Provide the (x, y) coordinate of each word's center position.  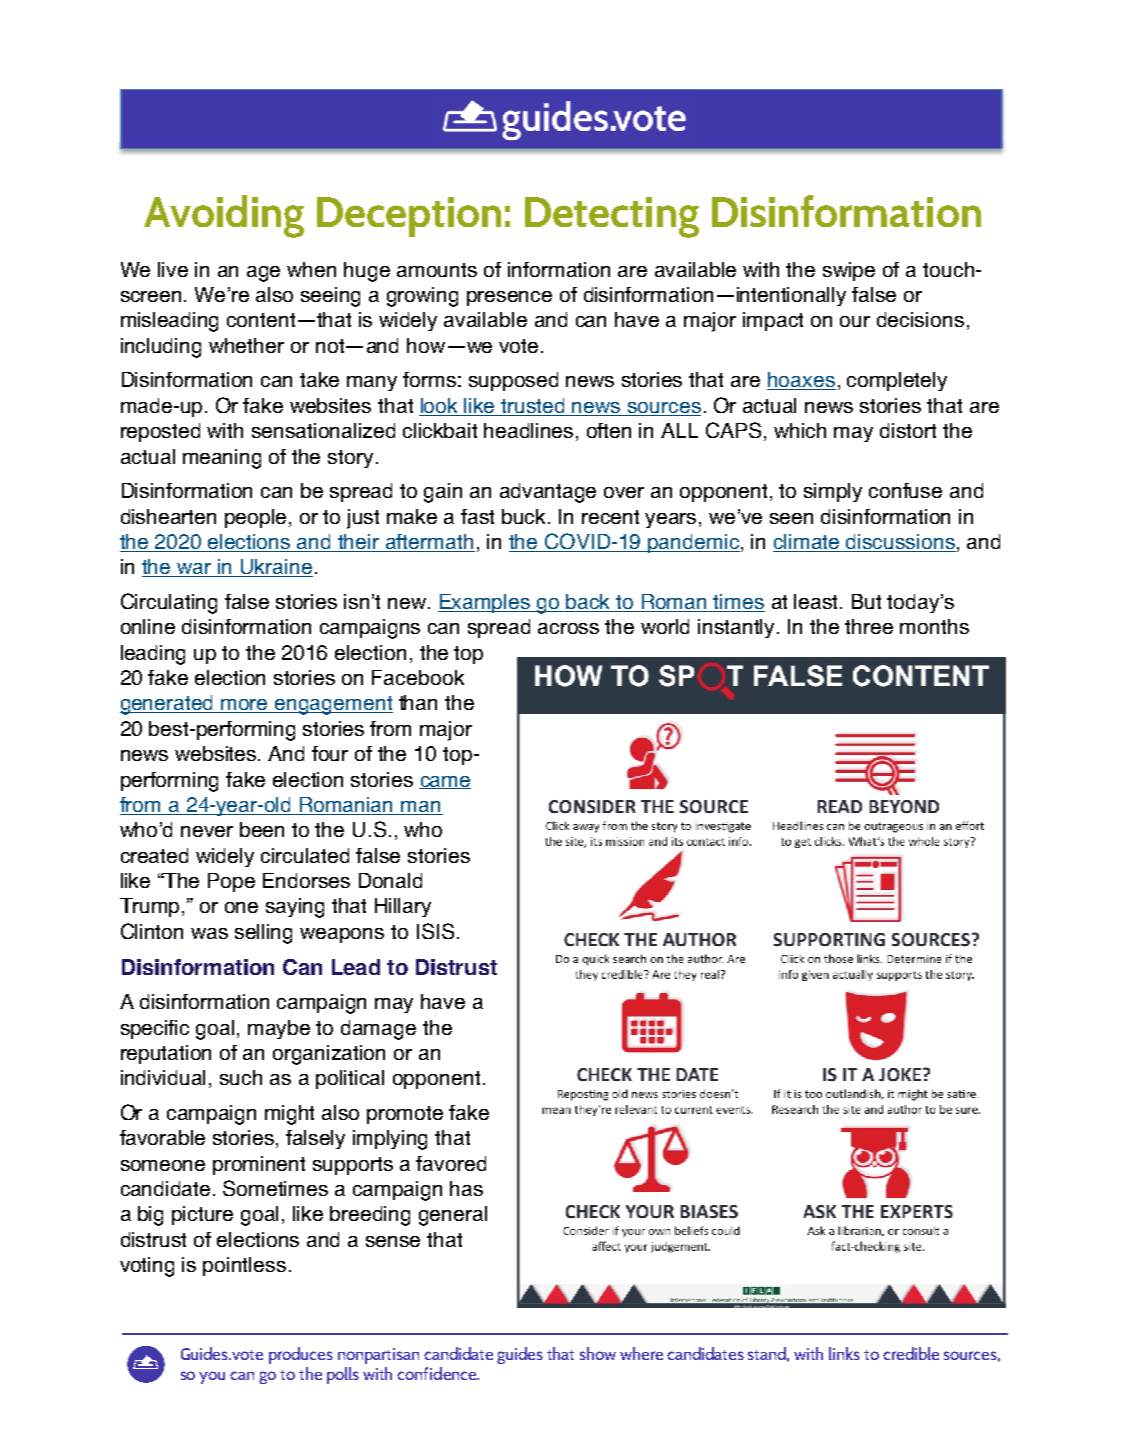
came (445, 782)
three (869, 626)
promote (405, 1115)
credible (911, 1353)
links (844, 1353)
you (212, 1377)
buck (525, 516)
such (241, 1077)
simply (833, 492)
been (262, 829)
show (598, 1353)
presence (509, 298)
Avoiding (224, 216)
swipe (849, 271)
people (257, 518)
